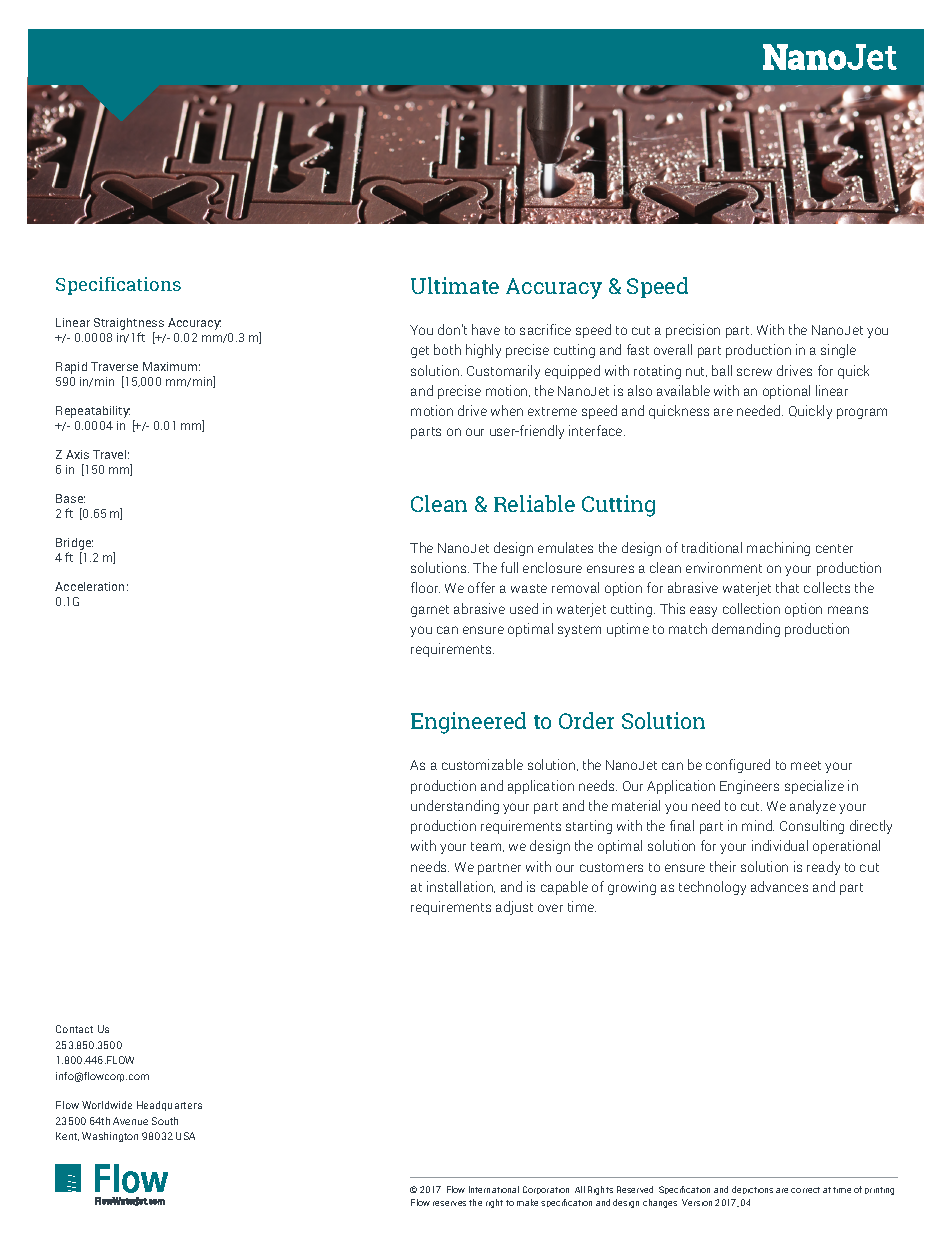 This page has width=952, height=1233. What do you see at coordinates (468, 723) in the page?
I see `Engineered` at bounding box center [468, 723].
